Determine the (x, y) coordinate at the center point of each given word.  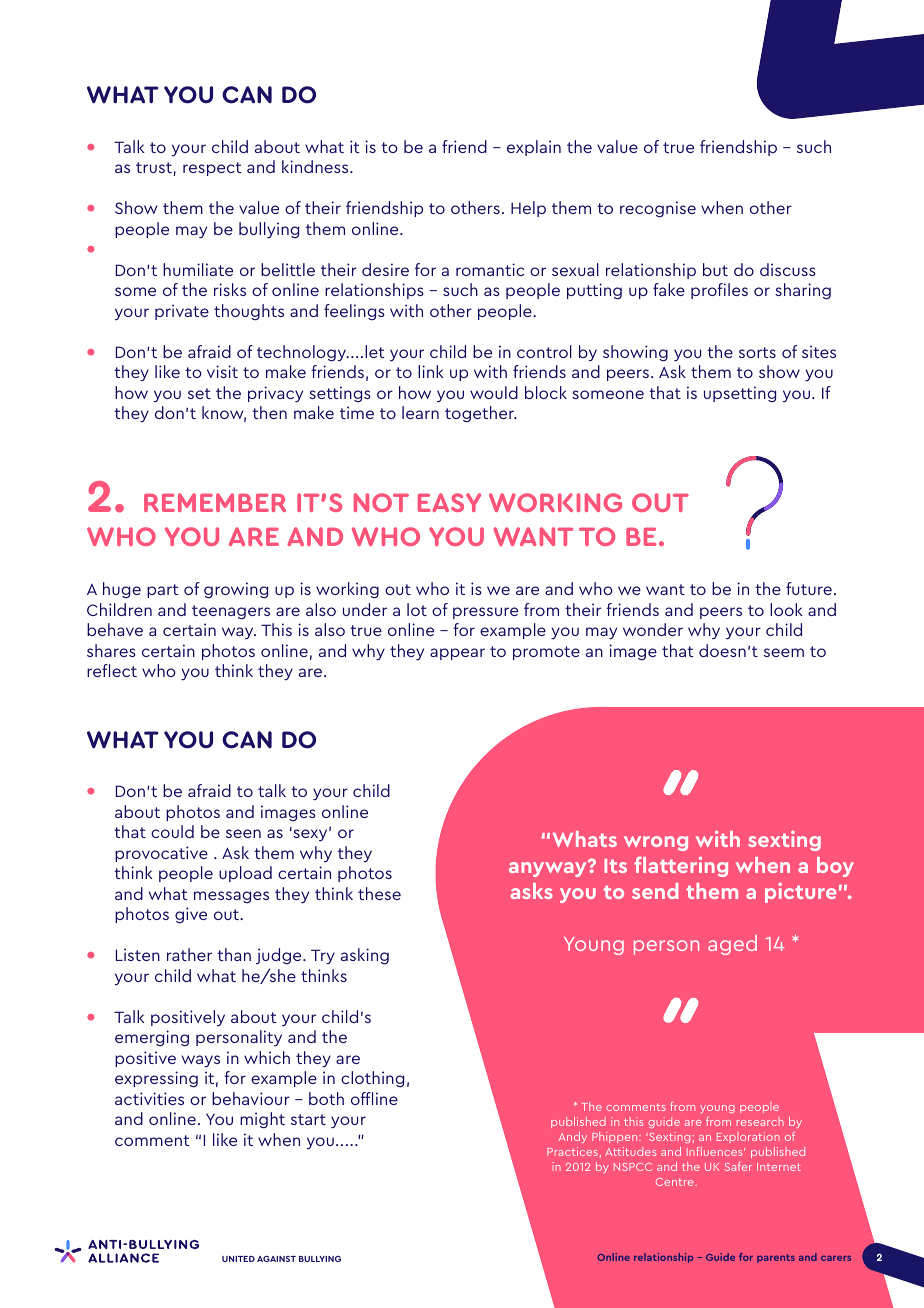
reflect (112, 670)
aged (732, 945)
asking (365, 956)
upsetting (740, 394)
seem (784, 652)
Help (528, 209)
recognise (658, 209)
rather (189, 954)
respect (212, 169)
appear (457, 654)
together (480, 414)
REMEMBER (215, 502)
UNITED (238, 1259)
